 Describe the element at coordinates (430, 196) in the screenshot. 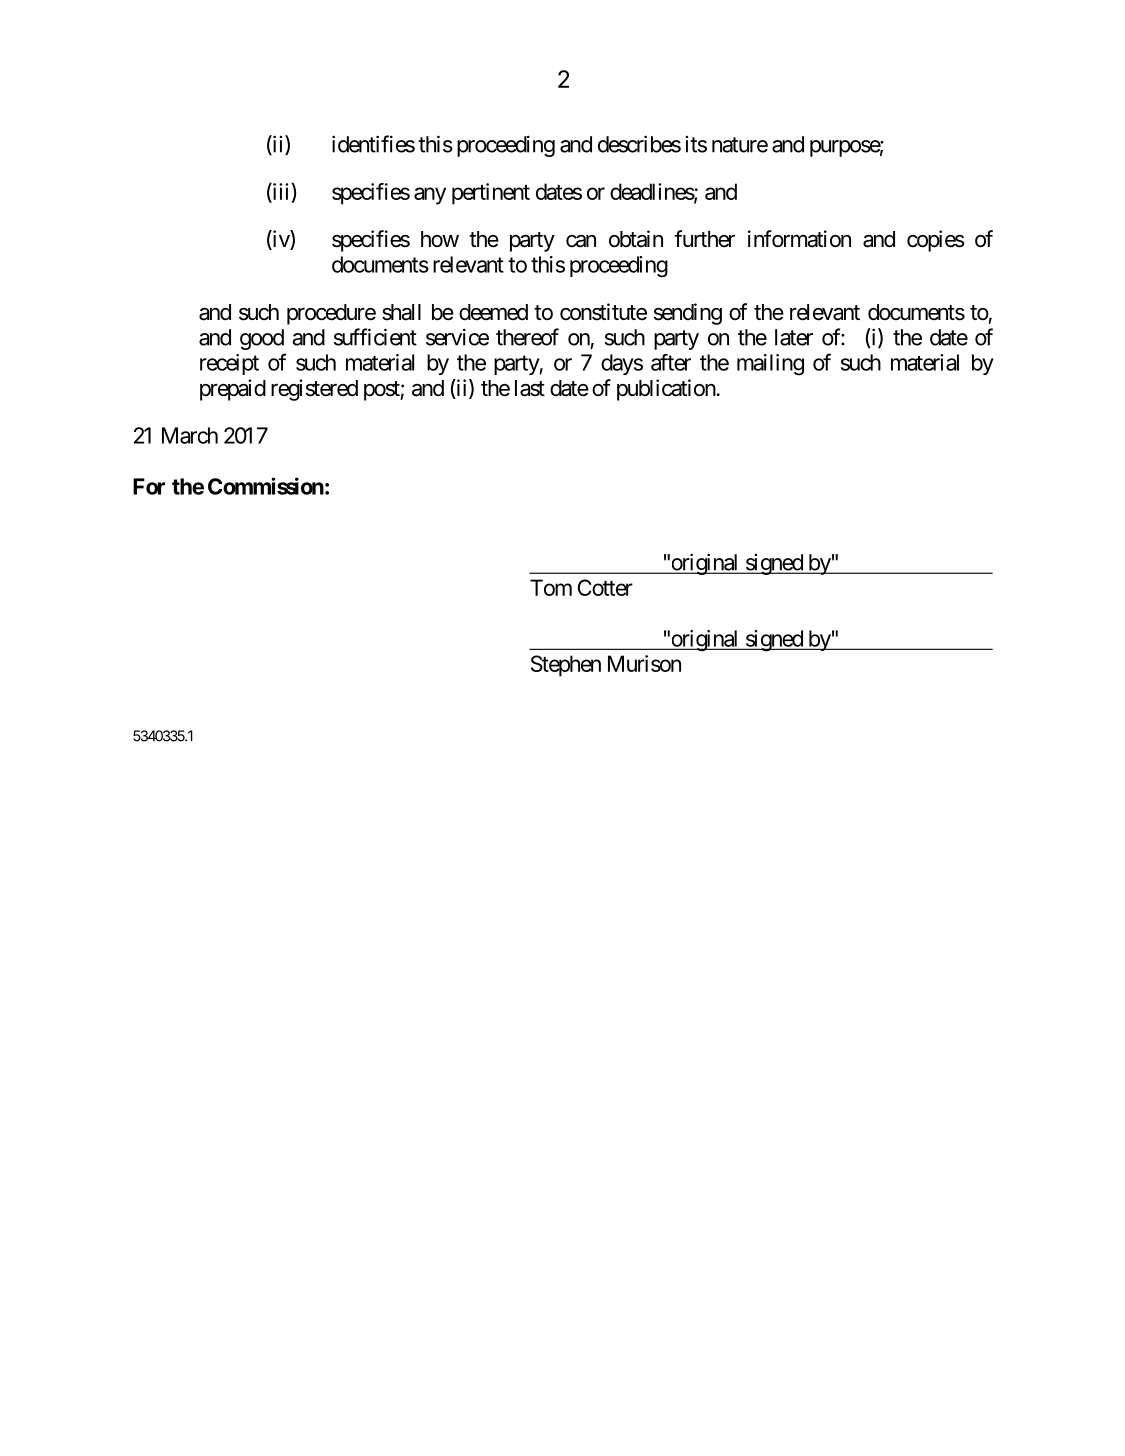

I see `any` at that location.
